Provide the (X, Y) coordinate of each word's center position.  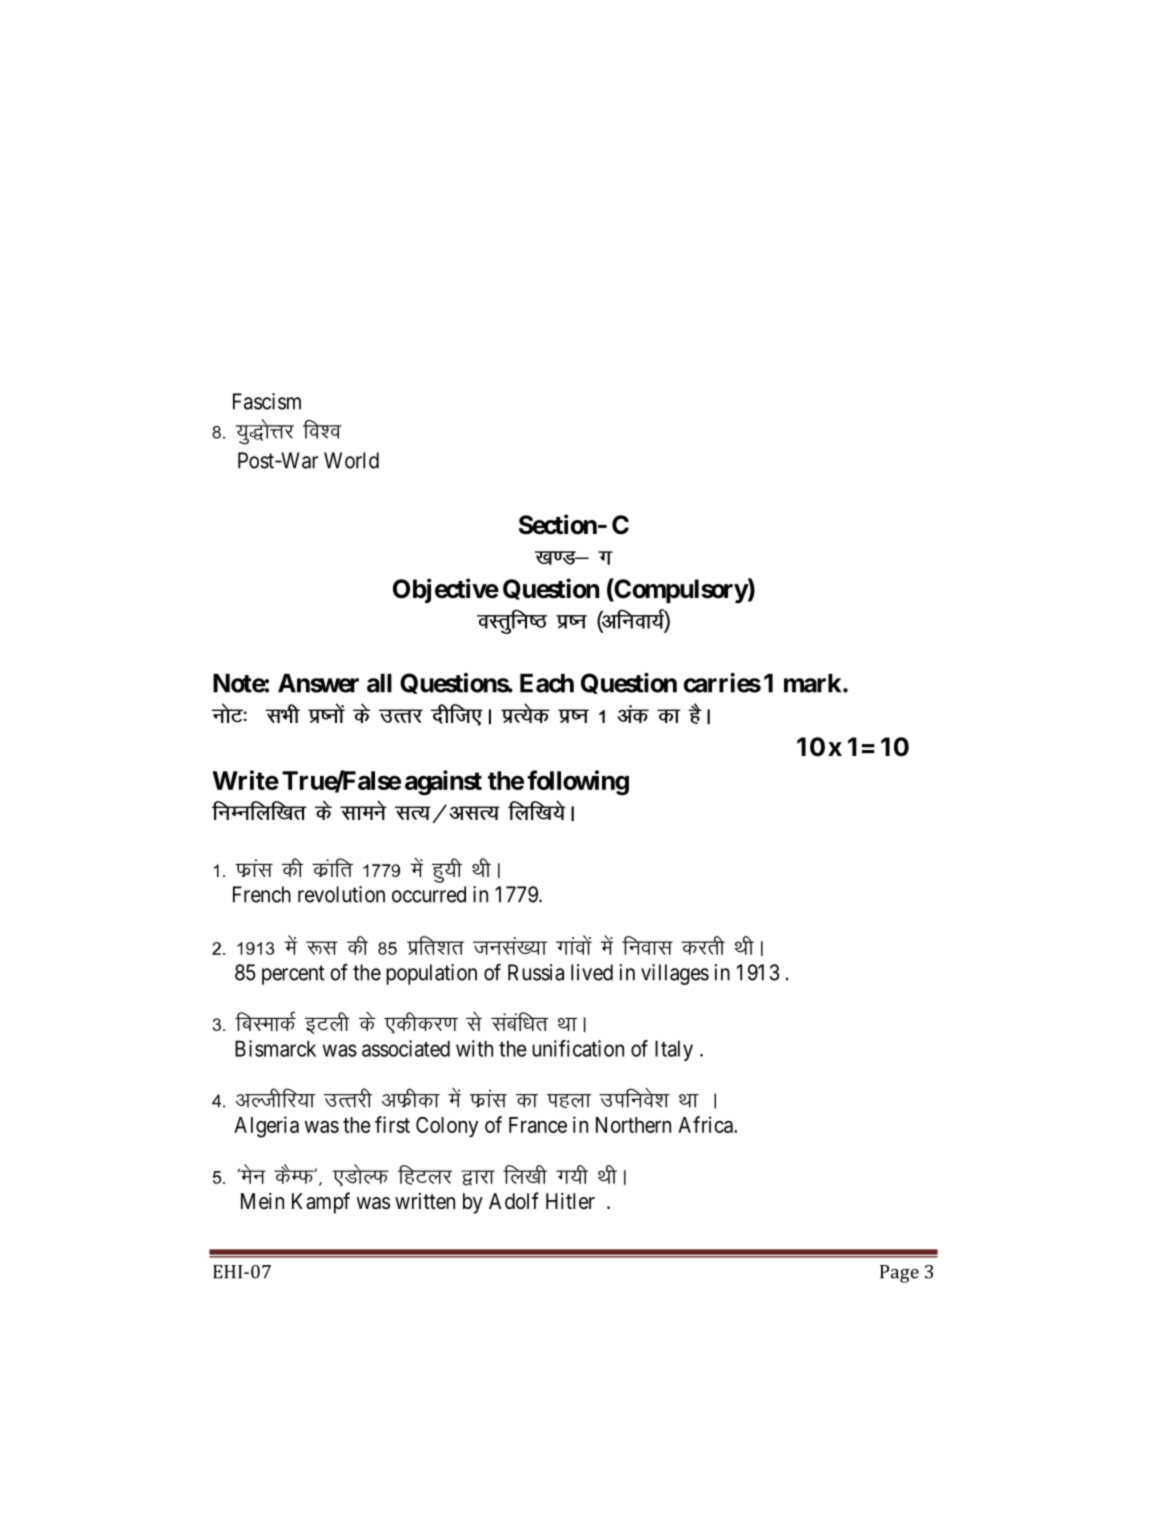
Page (899, 1274)
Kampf (321, 1203)
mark (812, 683)
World (351, 460)
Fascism (267, 401)
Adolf (514, 1200)
